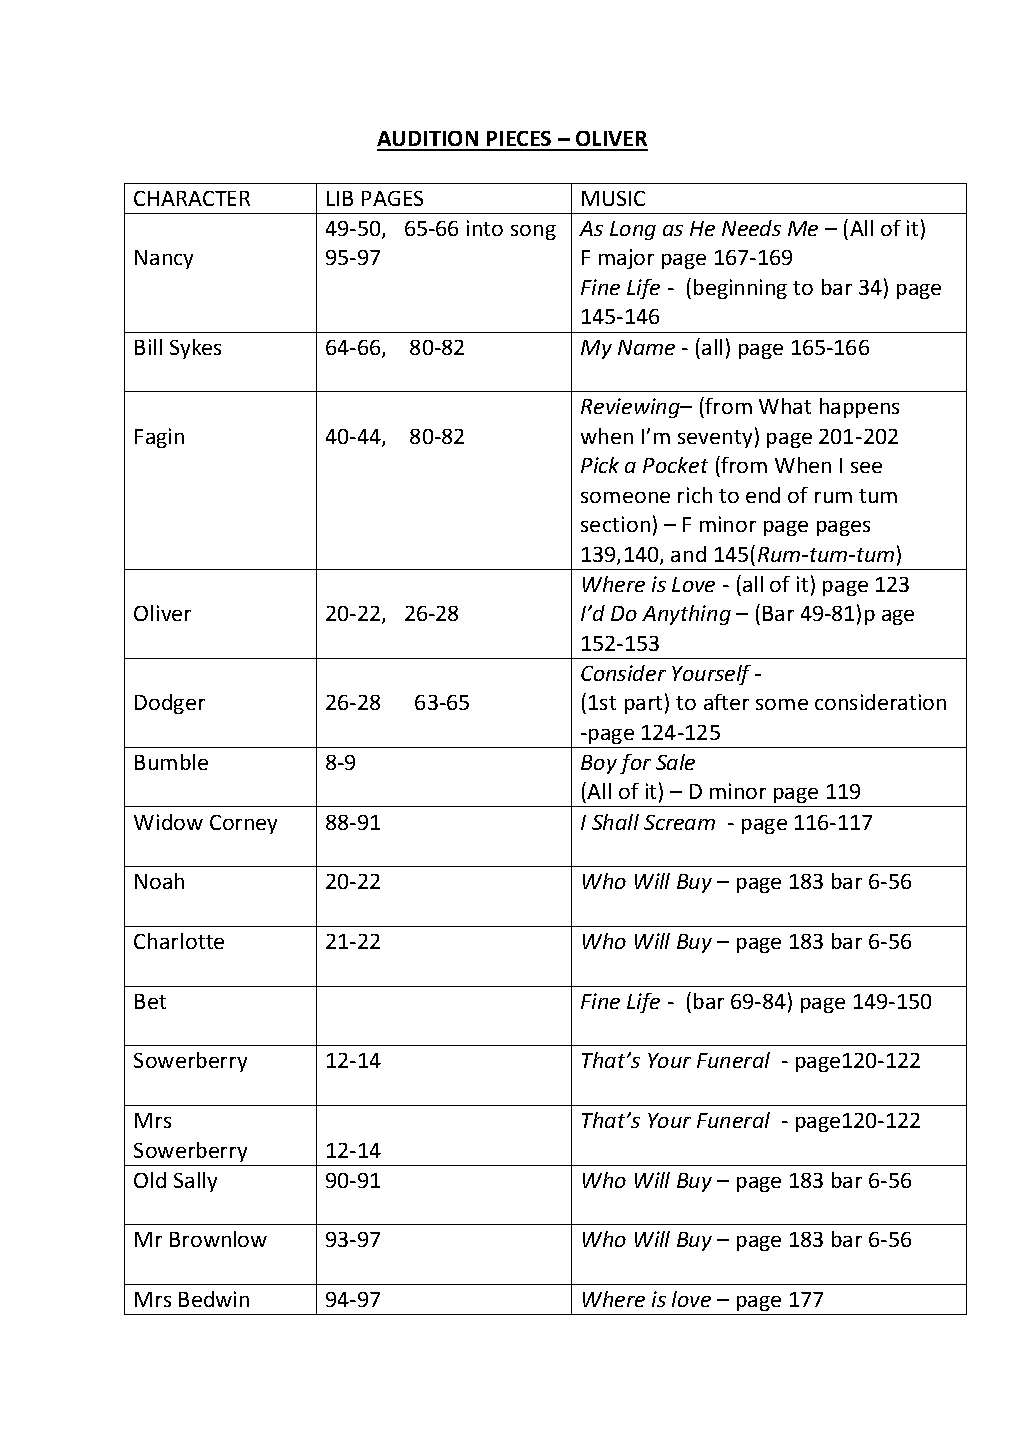  Describe the element at coordinates (599, 764) in the screenshot. I see `Boy` at that location.
